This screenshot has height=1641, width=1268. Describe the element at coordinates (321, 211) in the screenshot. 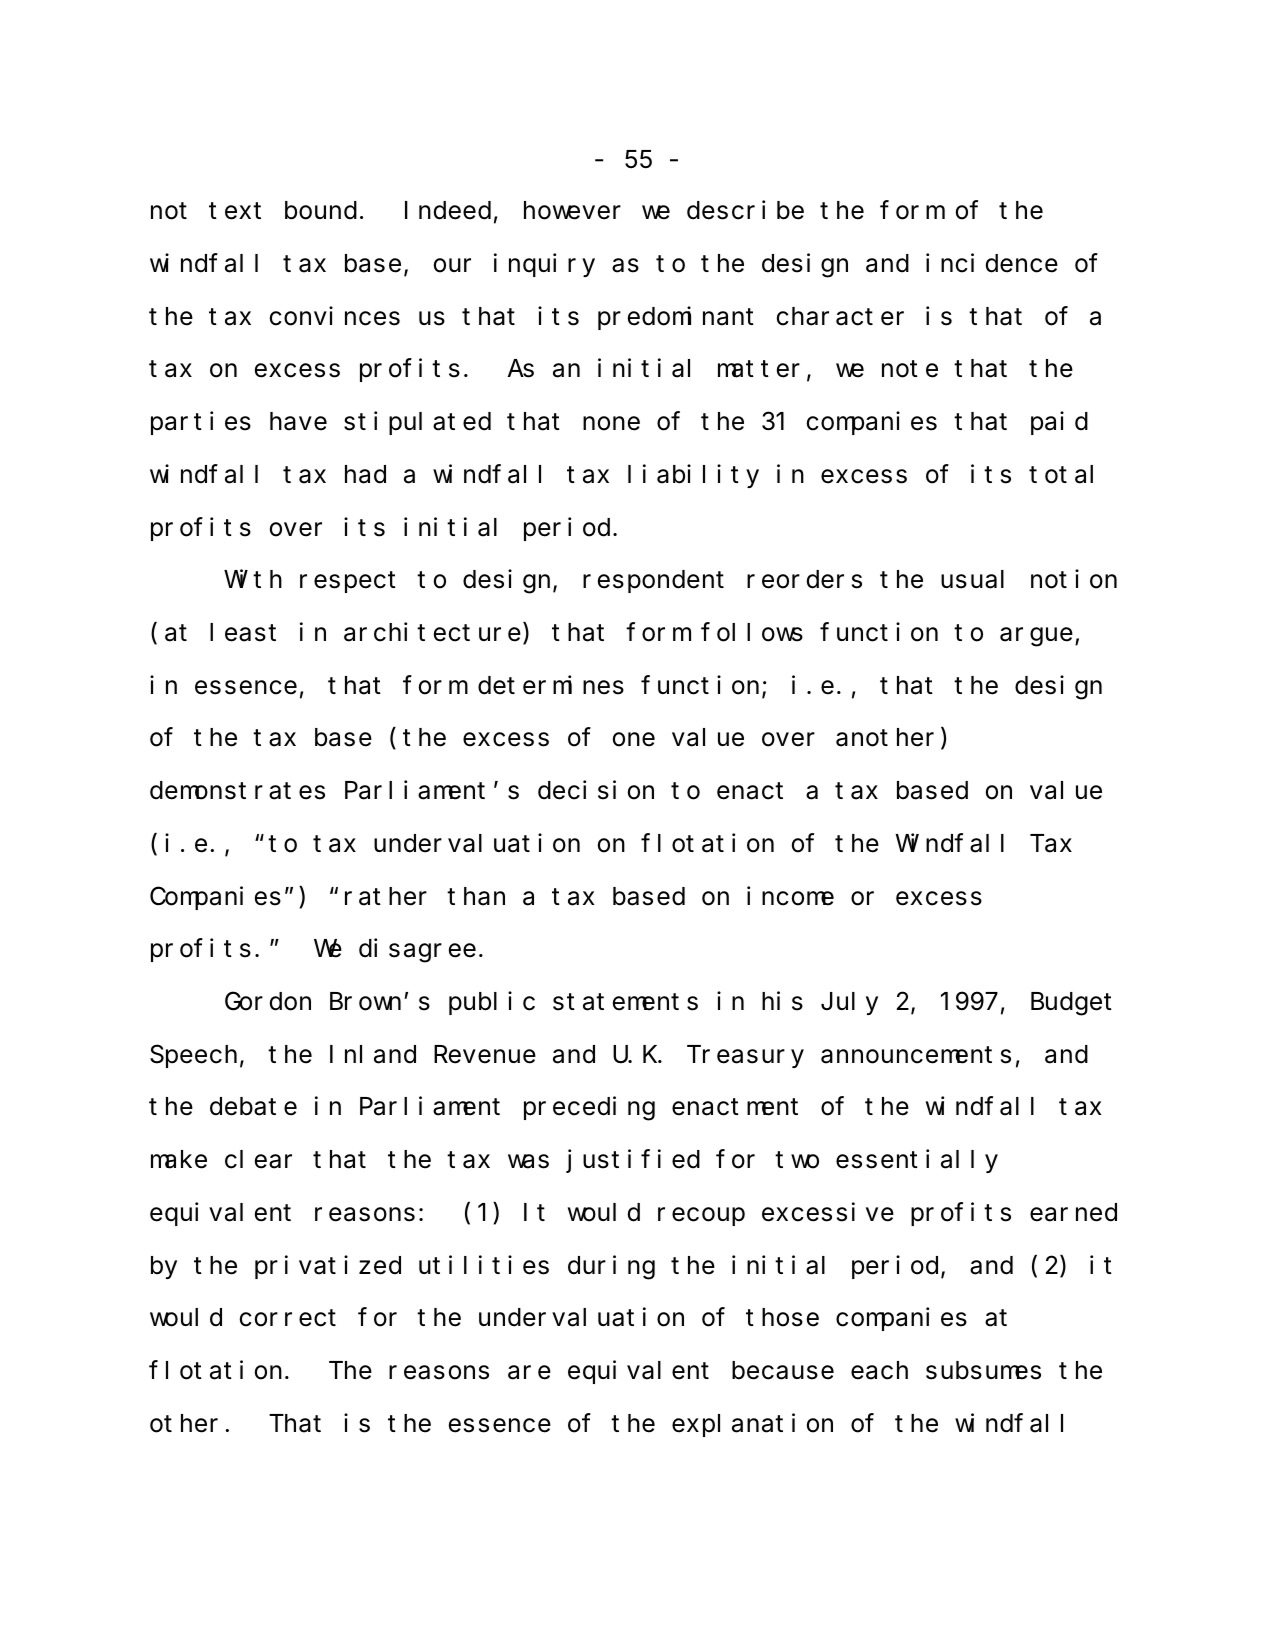

I see `bound` at that location.
